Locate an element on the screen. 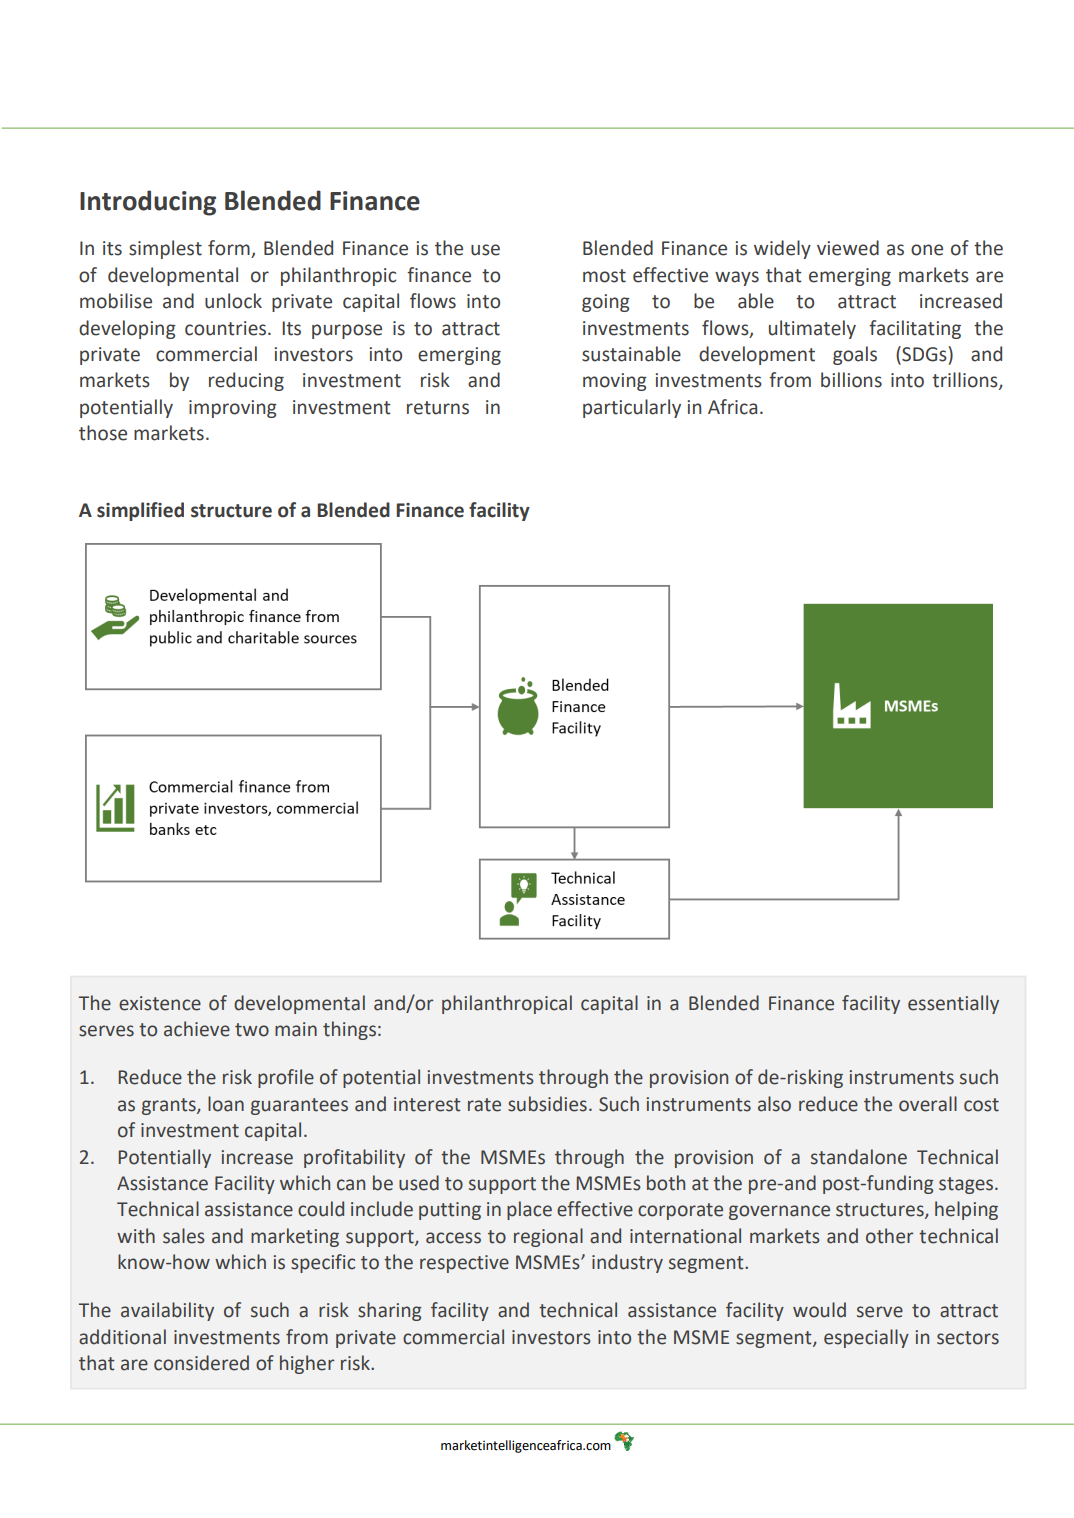 The width and height of the screenshot is (1074, 1518). achieve is located at coordinates (197, 1029).
